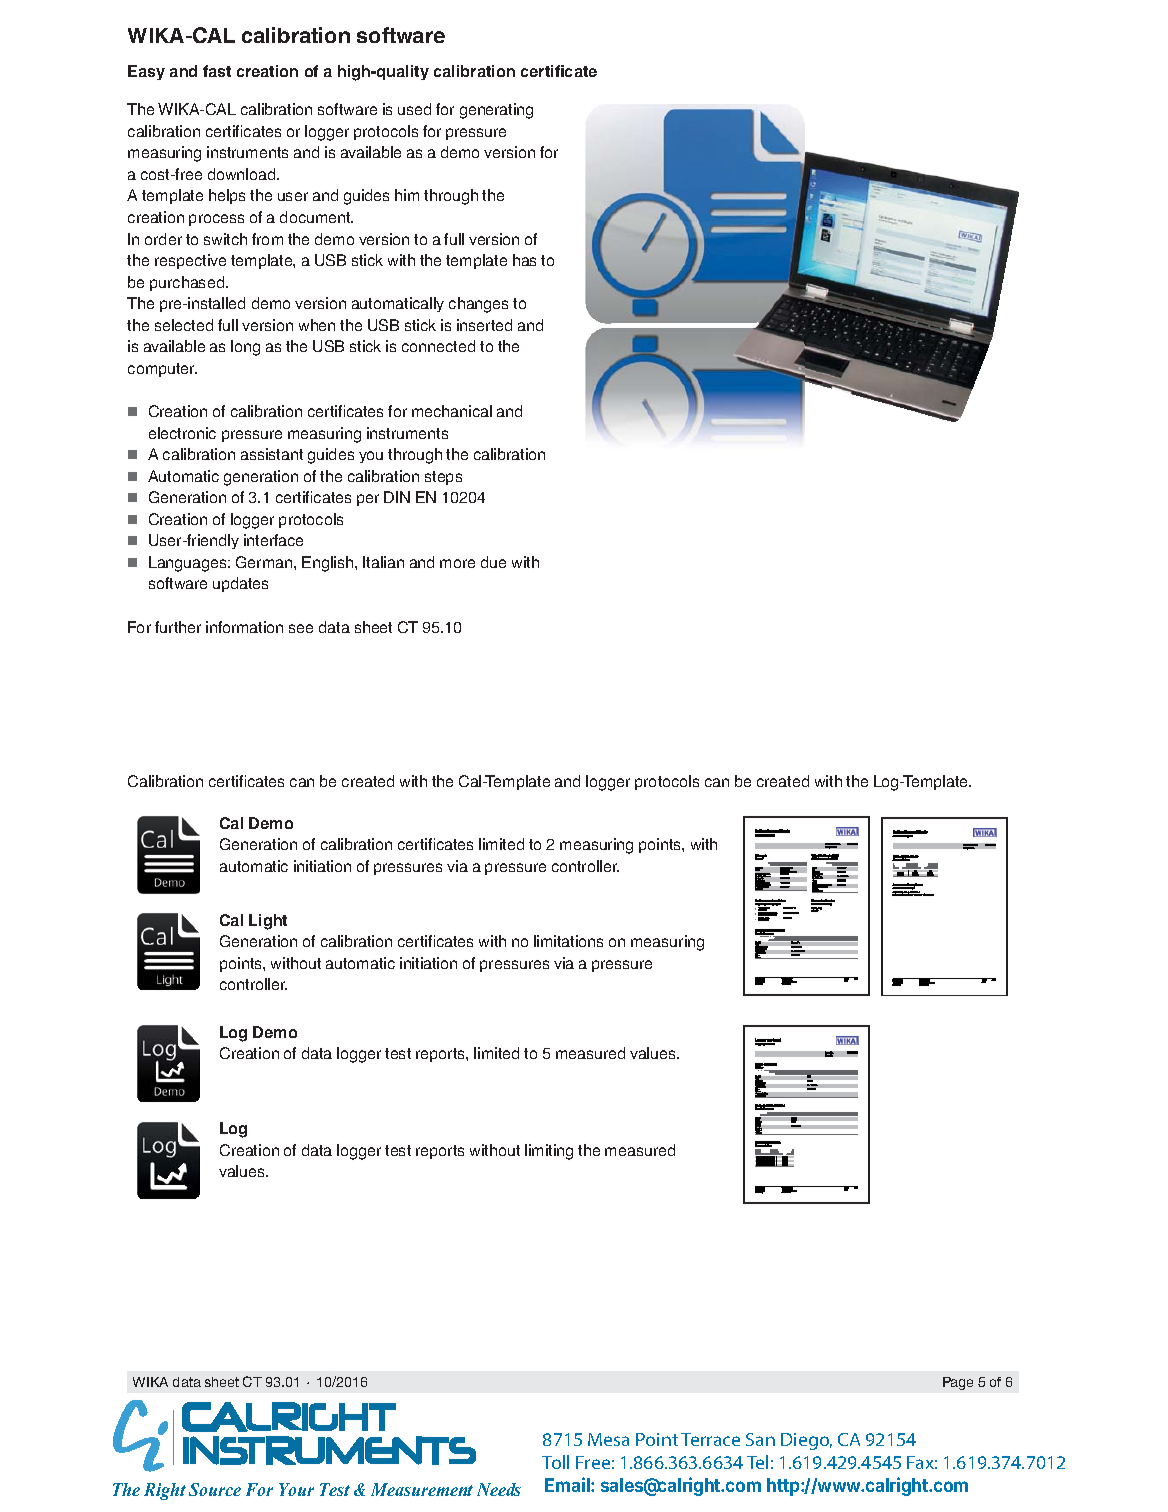 This screenshot has width=1168, height=1512. Describe the element at coordinates (496, 1053) in the screenshot. I see `limited` at that location.
